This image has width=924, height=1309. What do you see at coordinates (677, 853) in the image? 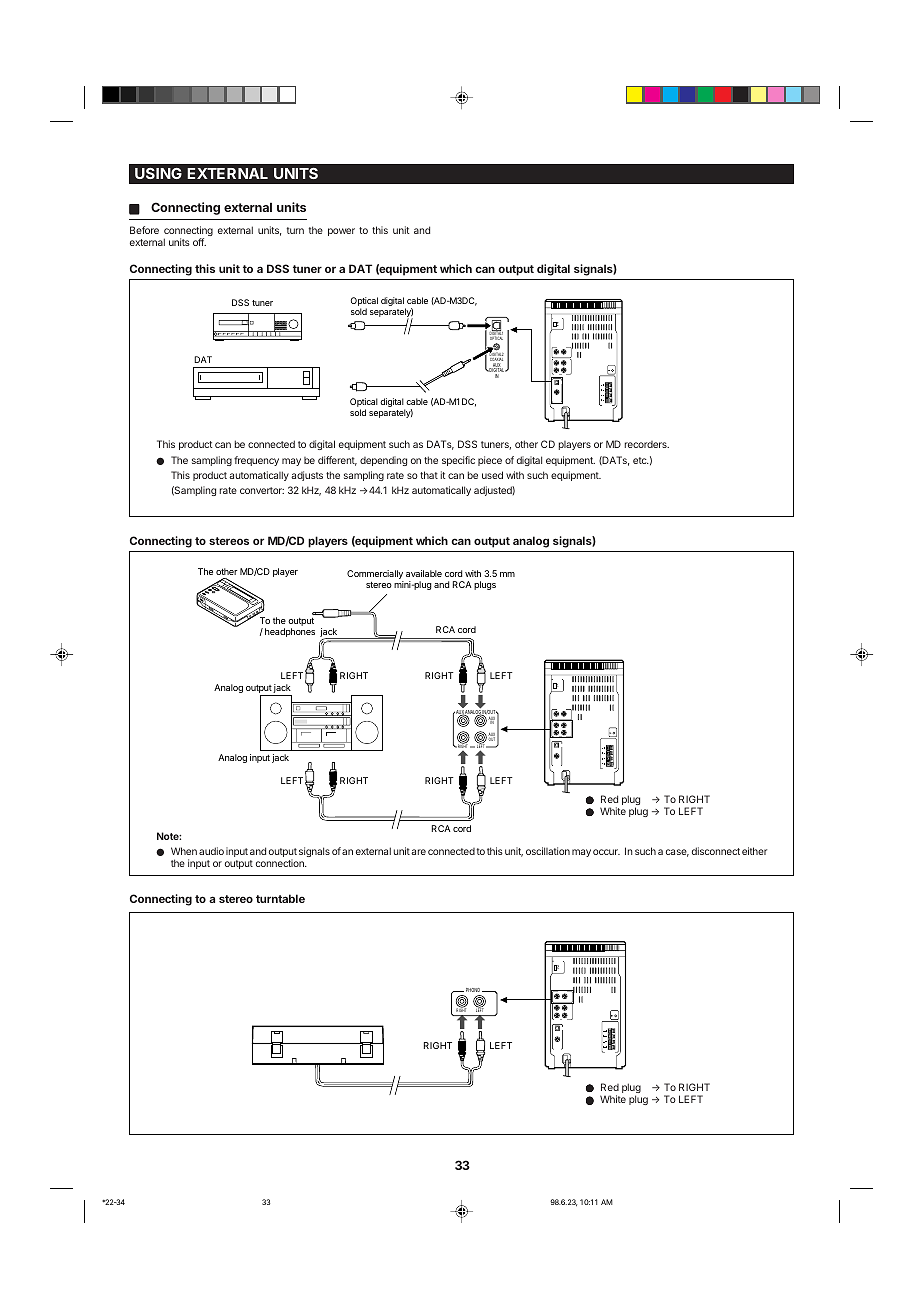
I see `case` at bounding box center [677, 853].
